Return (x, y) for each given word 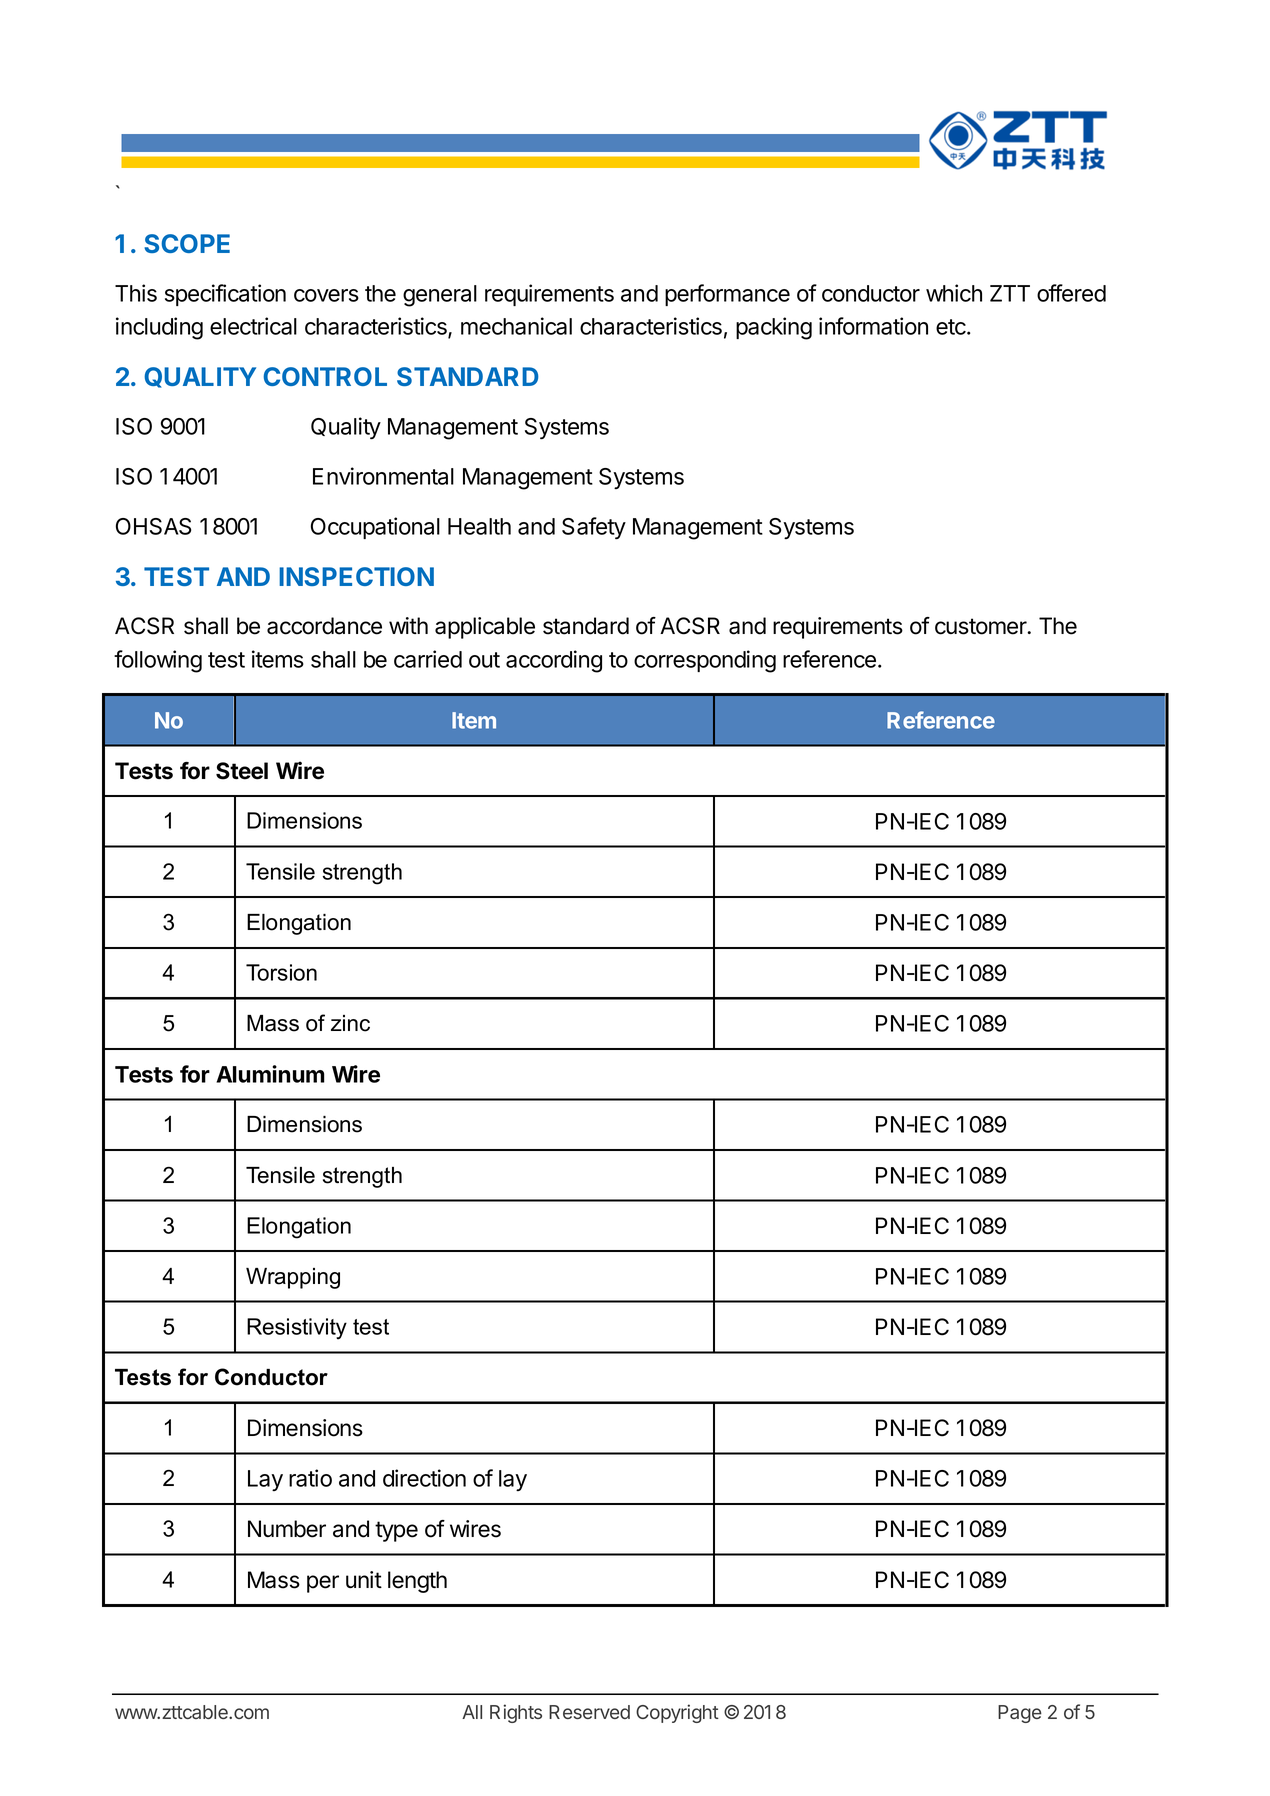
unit (364, 1579)
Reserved (589, 1712)
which (954, 293)
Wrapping (293, 1278)
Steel (242, 771)
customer (982, 626)
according (554, 661)
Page (1020, 1714)
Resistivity (297, 1329)
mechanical (516, 326)
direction (424, 1478)
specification (225, 295)
